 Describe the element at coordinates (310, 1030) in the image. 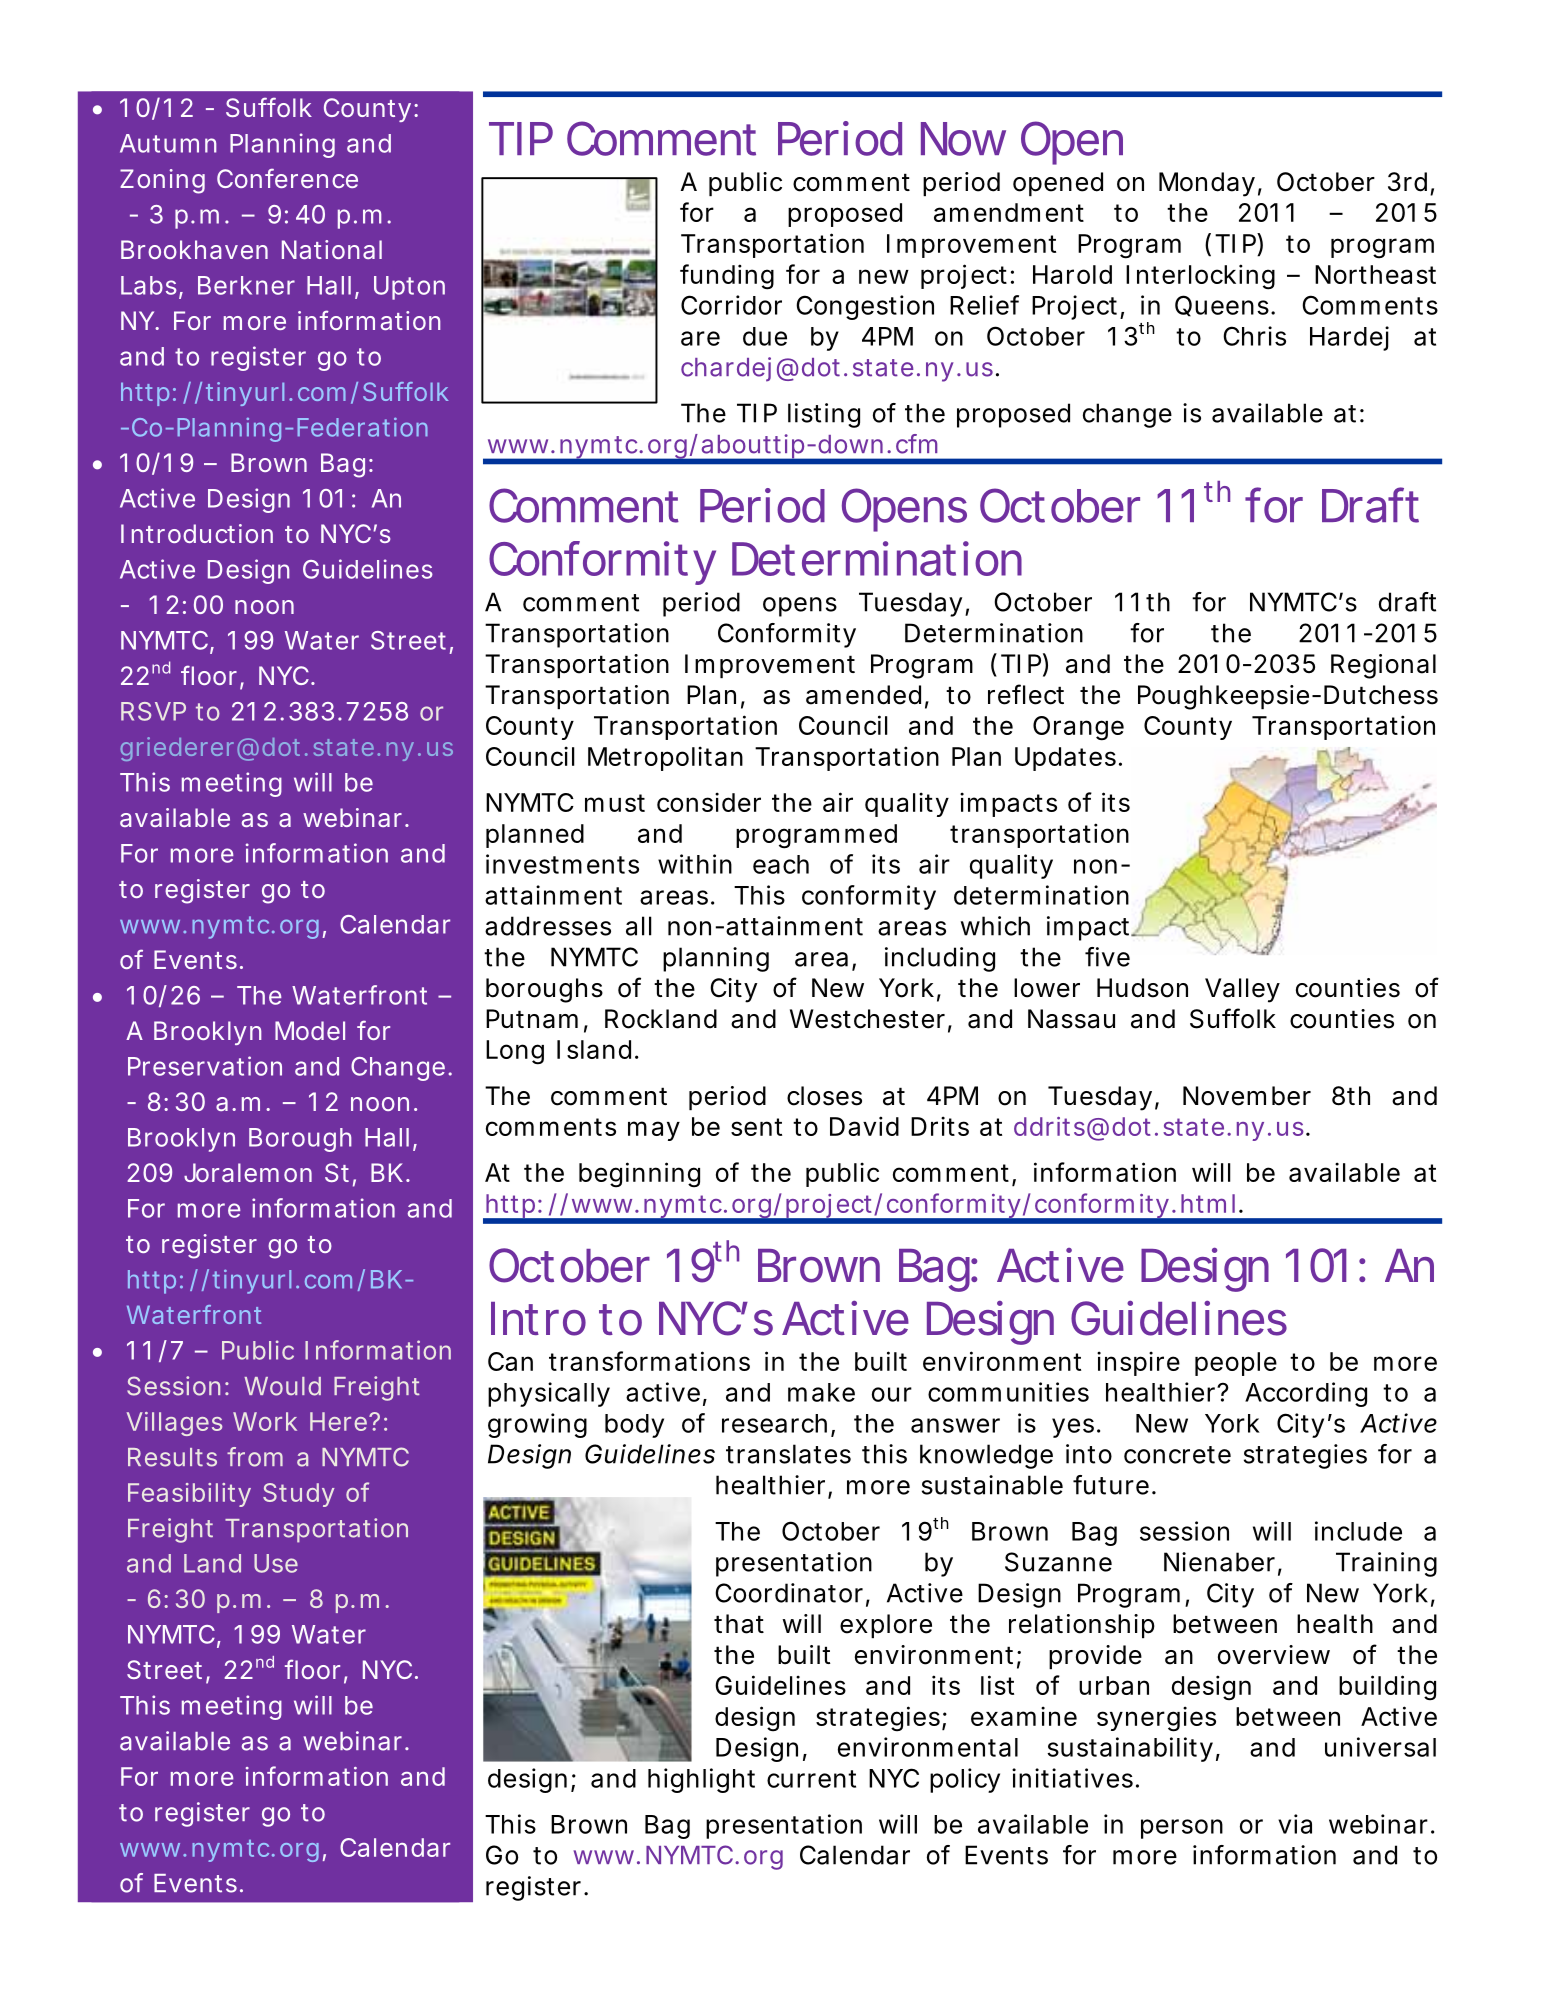

I see `Model` at that location.
